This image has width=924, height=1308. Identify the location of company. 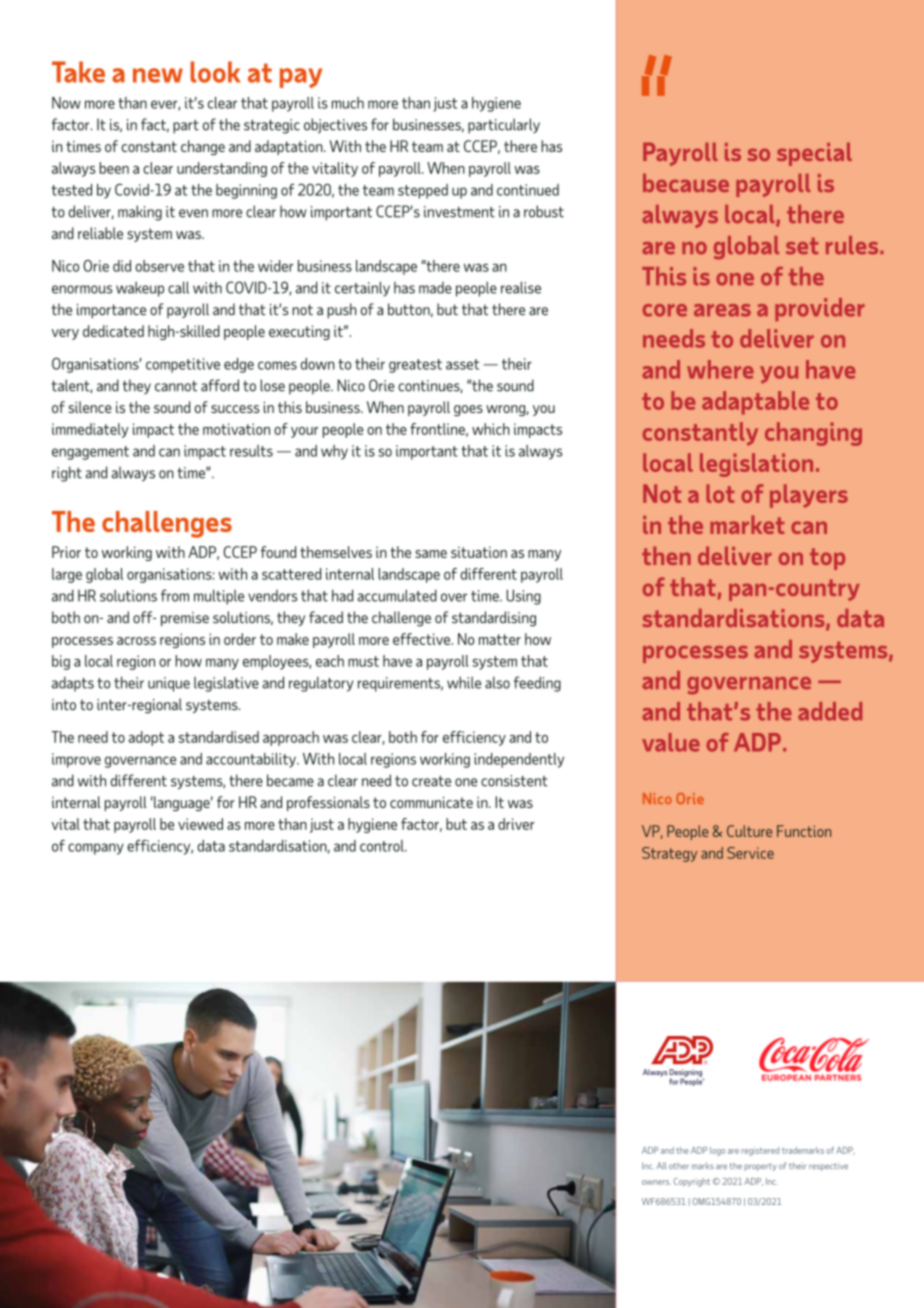
(96, 849).
